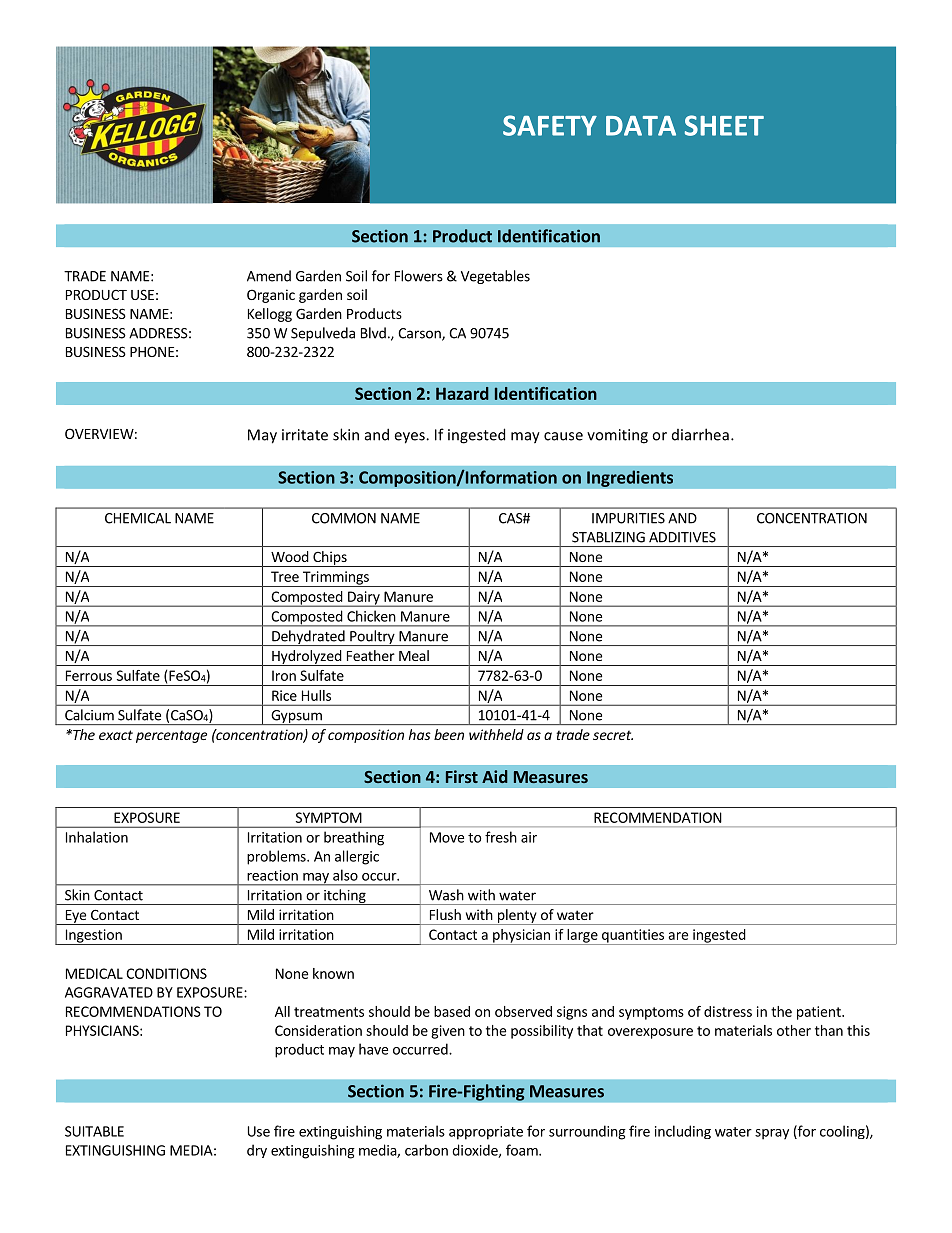 The image size is (952, 1233). Describe the element at coordinates (486, 1133) in the image. I see `appropriate` at that location.
